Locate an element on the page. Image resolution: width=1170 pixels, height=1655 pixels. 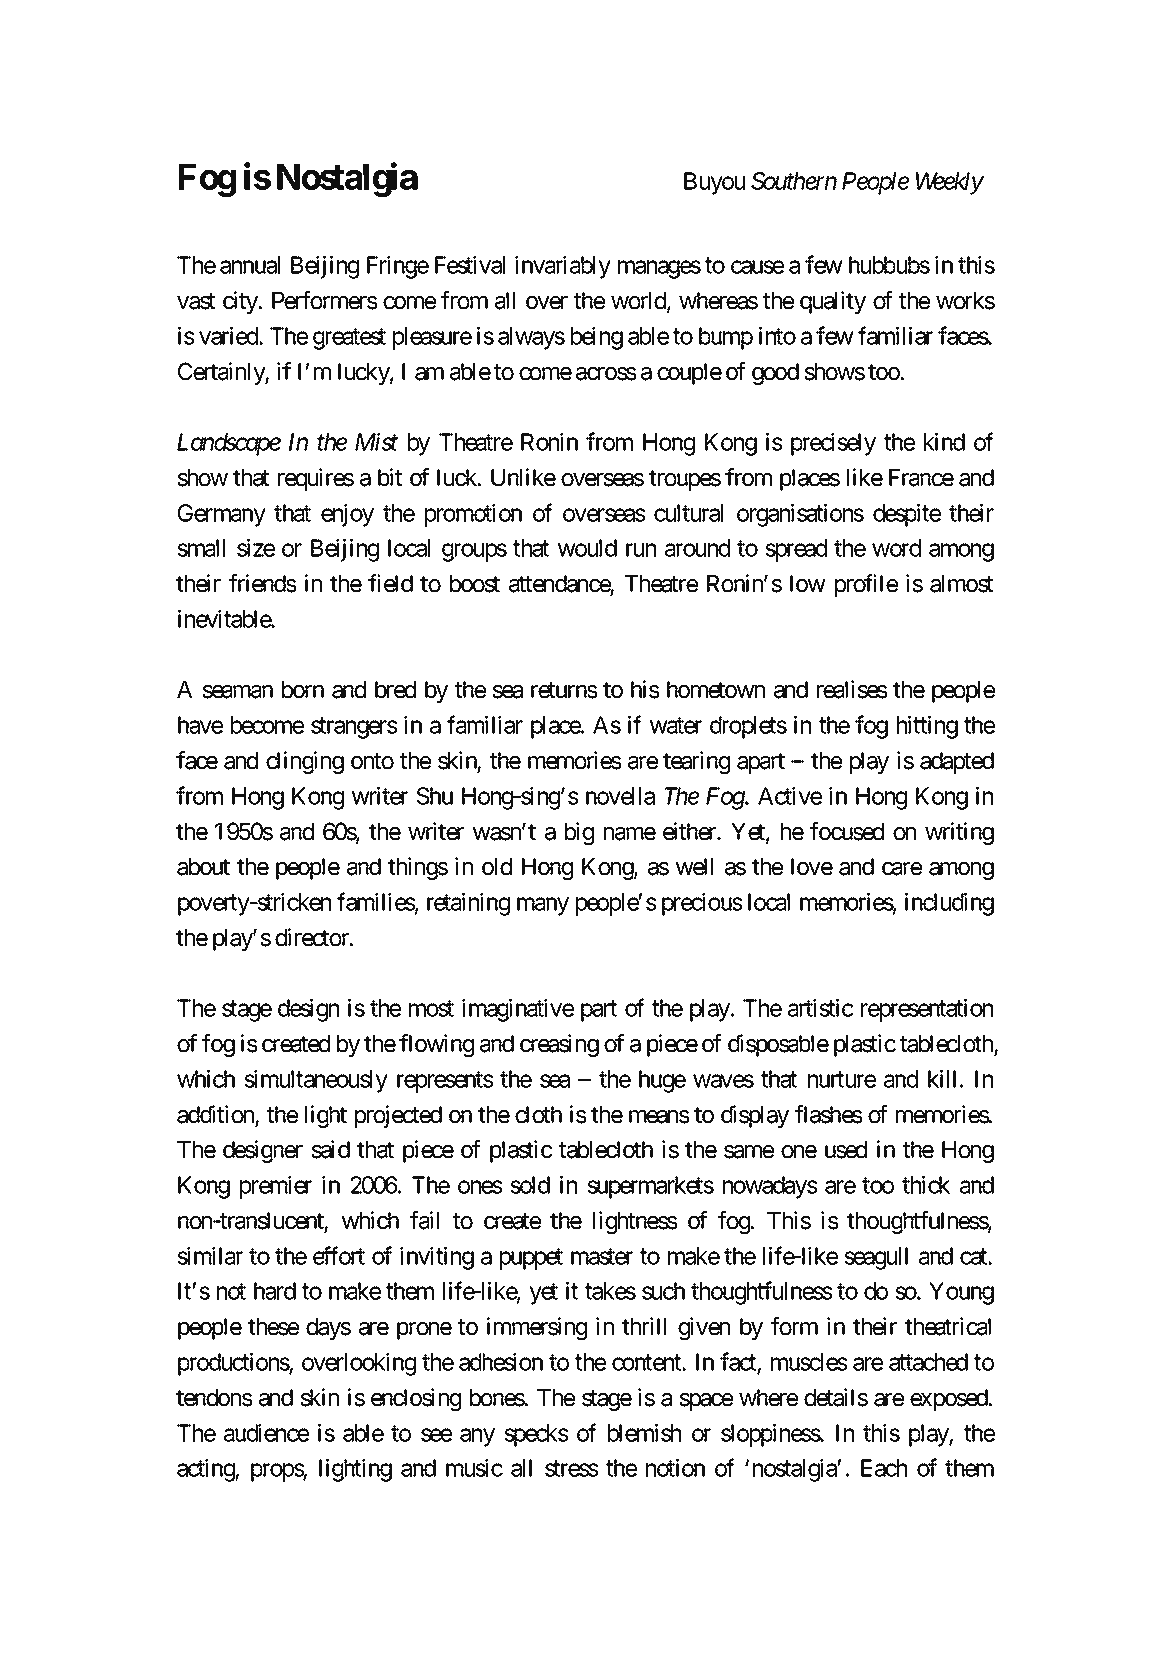
would is located at coordinates (587, 548).
